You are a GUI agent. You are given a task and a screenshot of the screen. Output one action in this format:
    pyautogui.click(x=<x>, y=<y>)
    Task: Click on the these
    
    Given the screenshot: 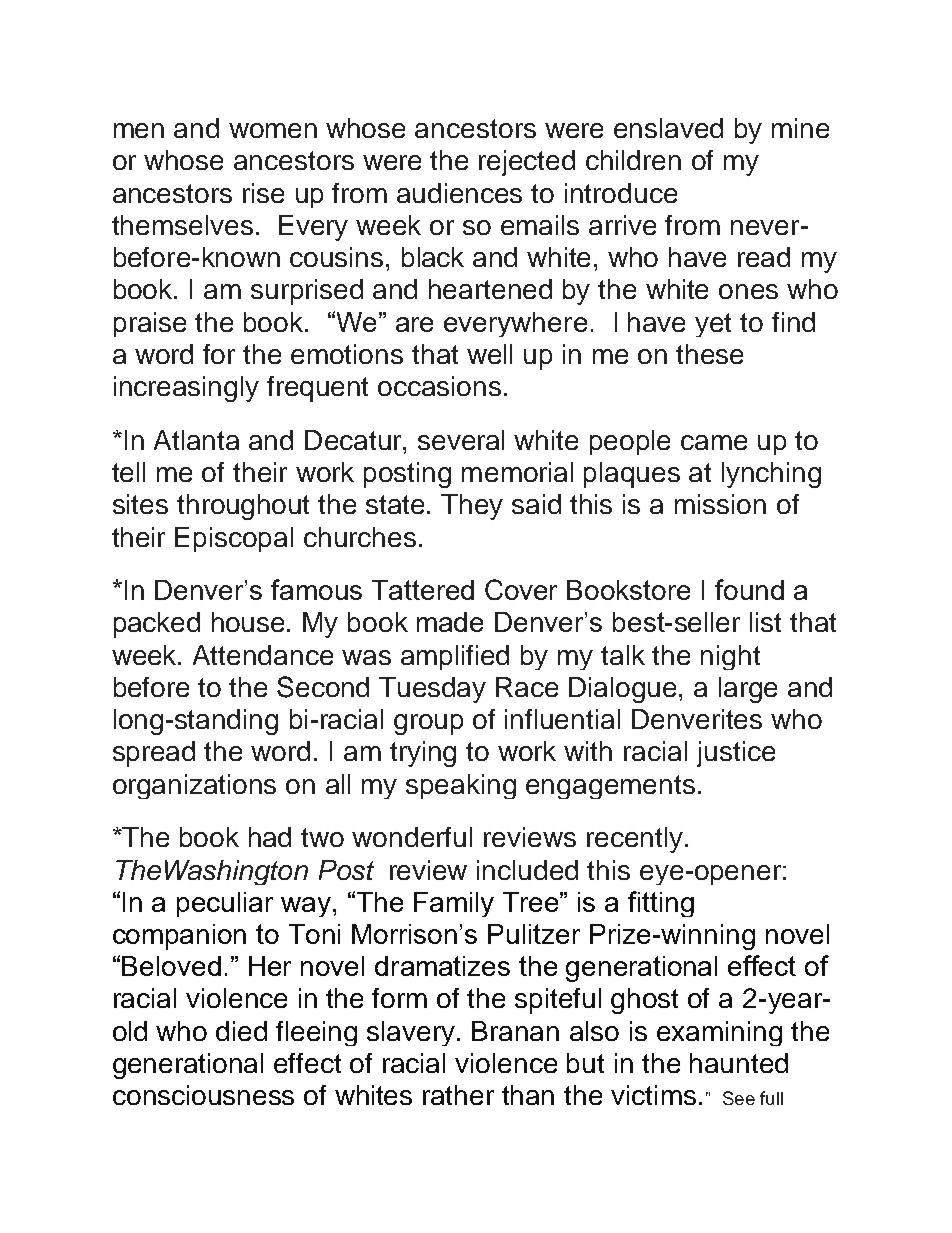 What is the action you would take?
    pyautogui.click(x=709, y=354)
